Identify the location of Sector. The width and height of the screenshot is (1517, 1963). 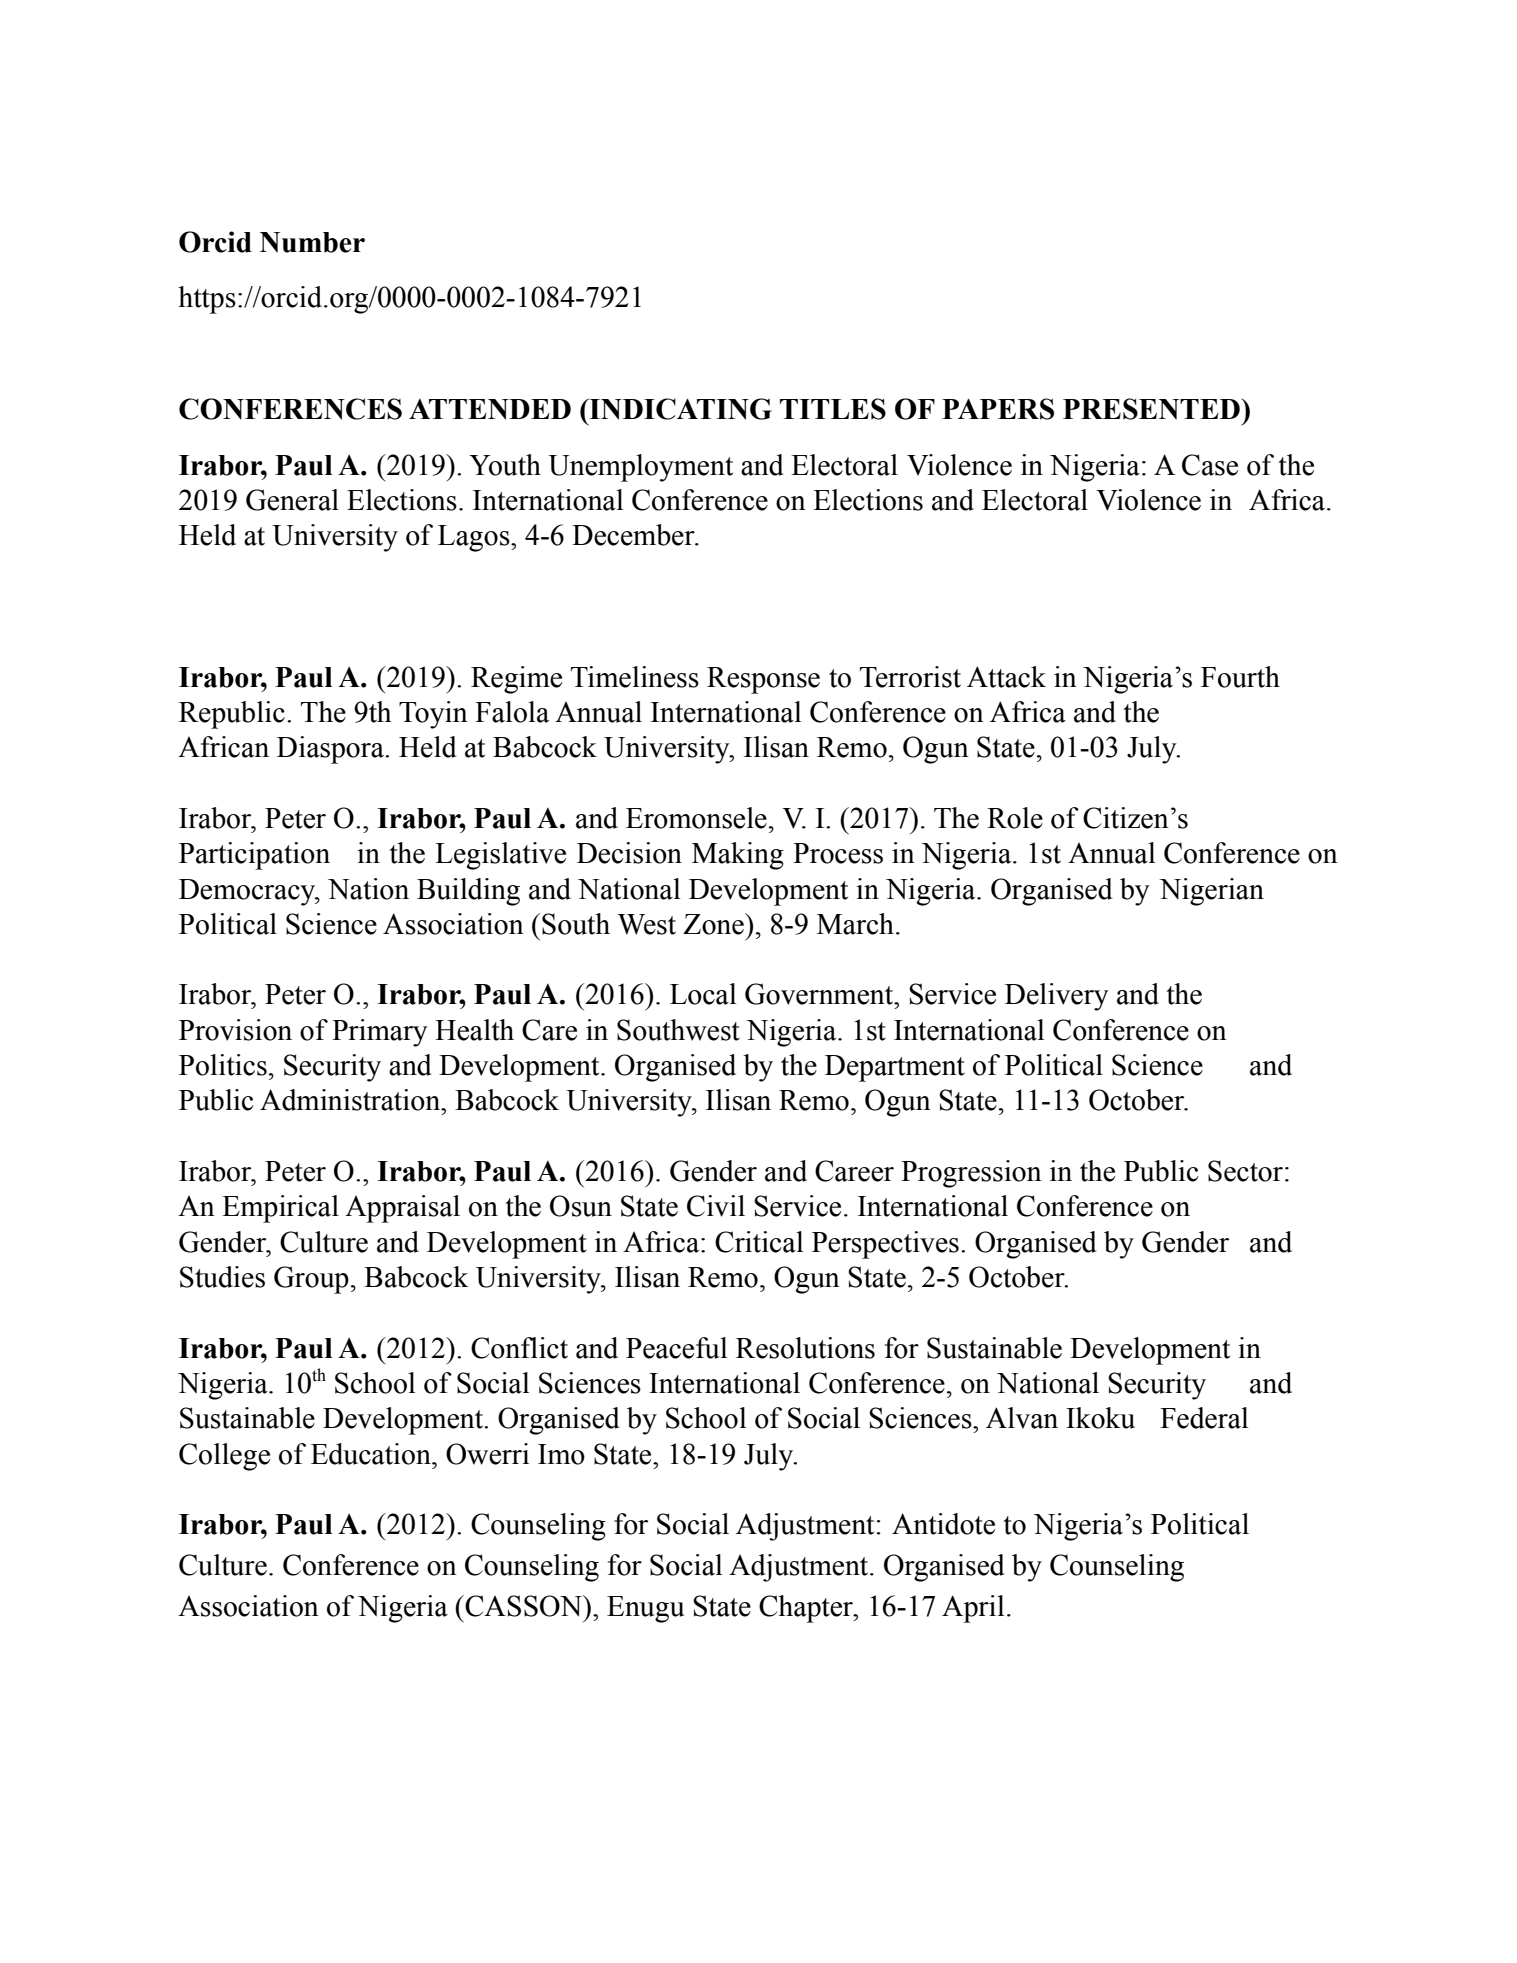
(1245, 1171).
